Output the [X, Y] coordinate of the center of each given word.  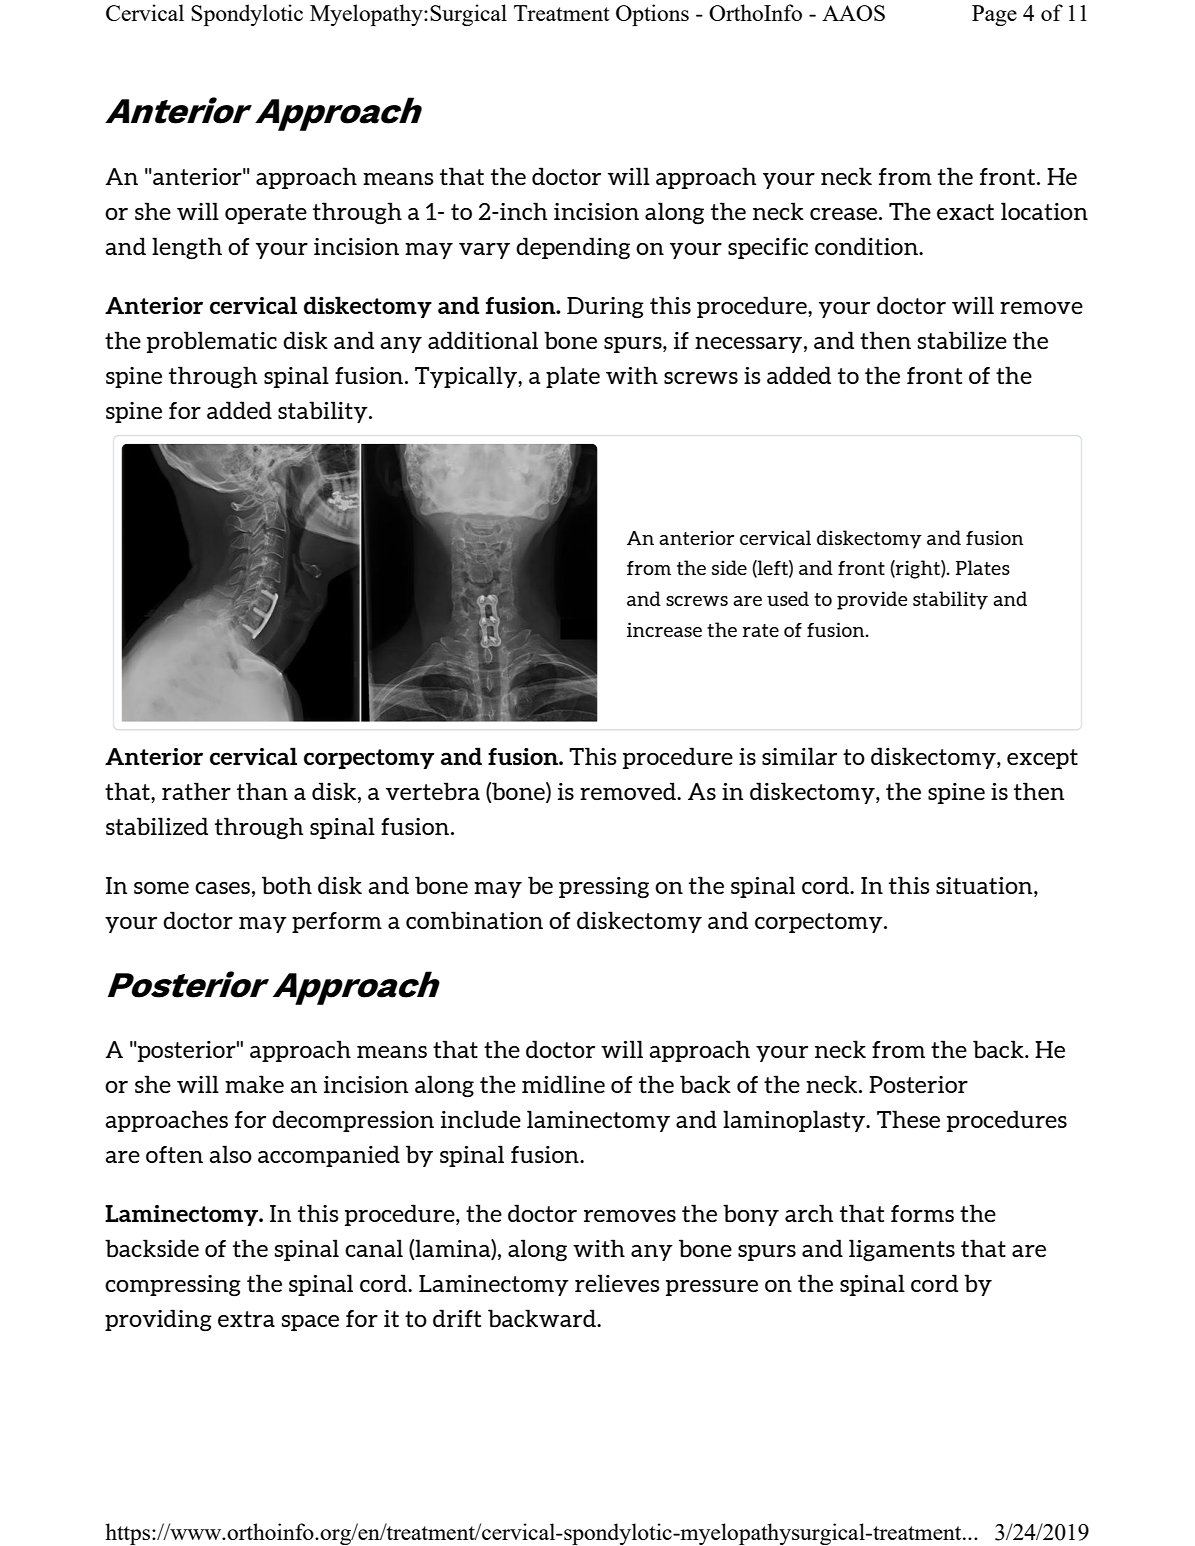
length [187, 248]
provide [872, 600]
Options [652, 15]
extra [246, 1319]
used [788, 598]
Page [994, 15]
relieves [617, 1283]
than [262, 791]
